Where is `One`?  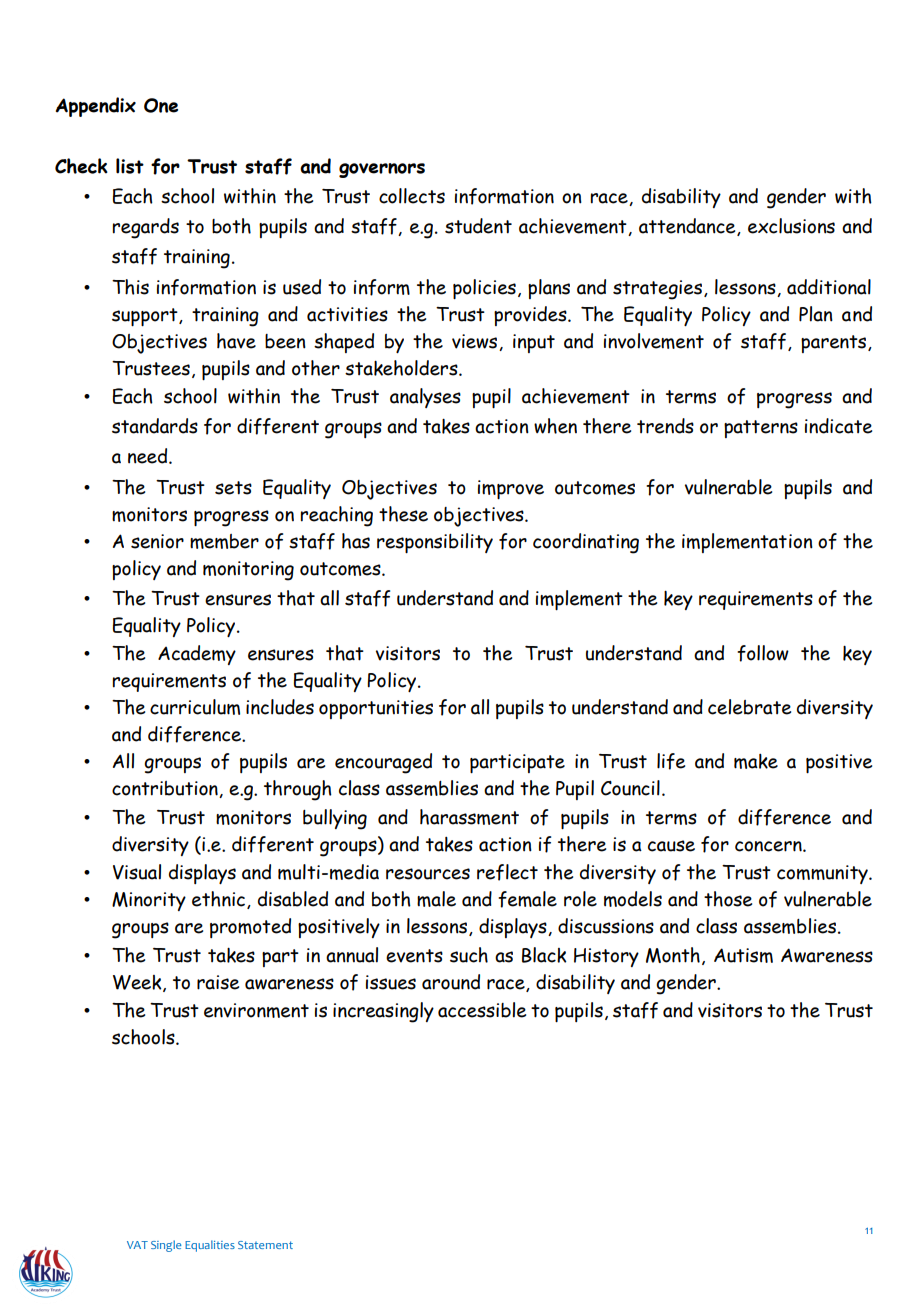 One is located at coordinates (161, 105).
